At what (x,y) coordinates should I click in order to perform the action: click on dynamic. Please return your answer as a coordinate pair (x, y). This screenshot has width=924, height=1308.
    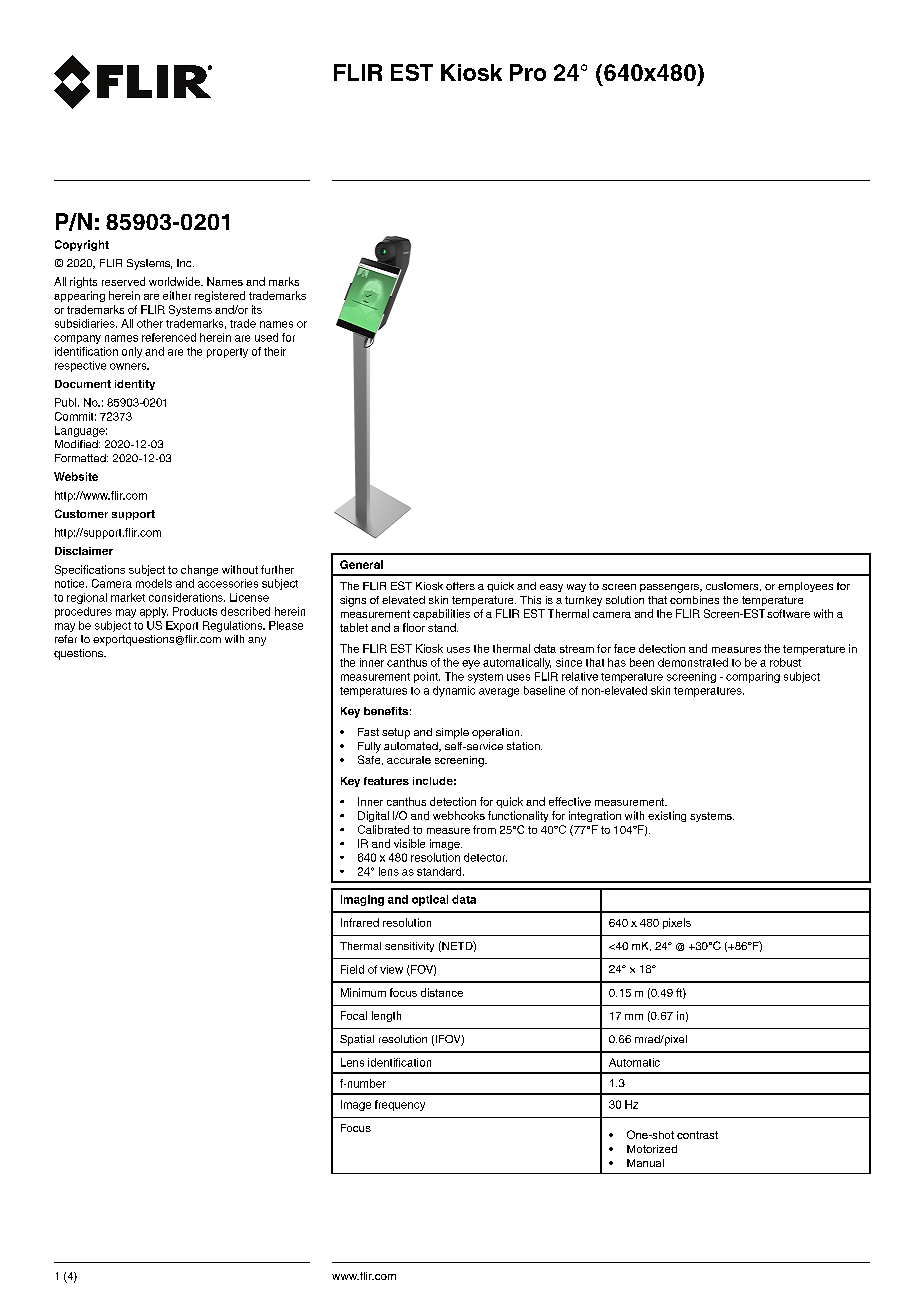
    Looking at the image, I should click on (454, 691).
